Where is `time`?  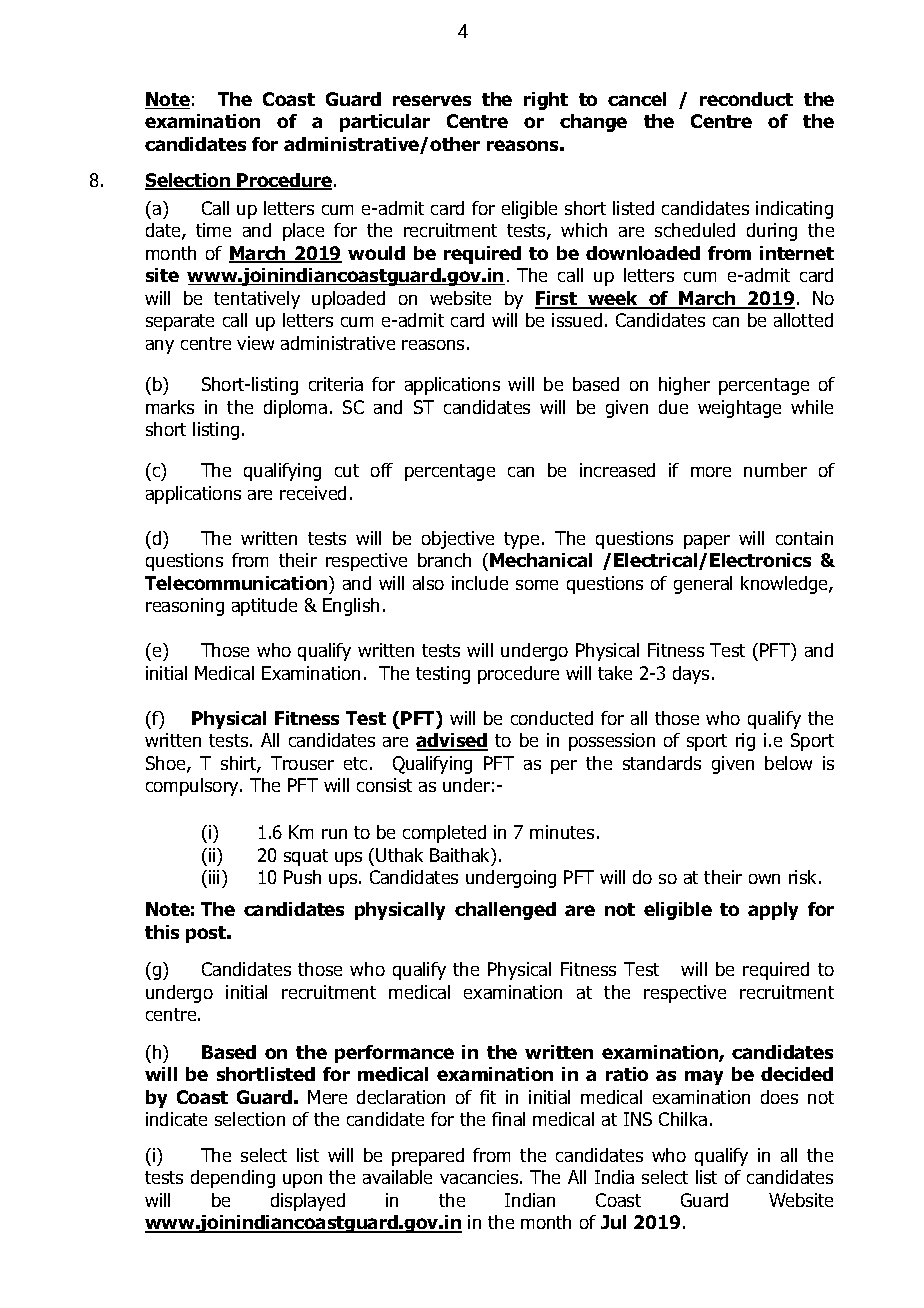
time is located at coordinates (213, 230).
